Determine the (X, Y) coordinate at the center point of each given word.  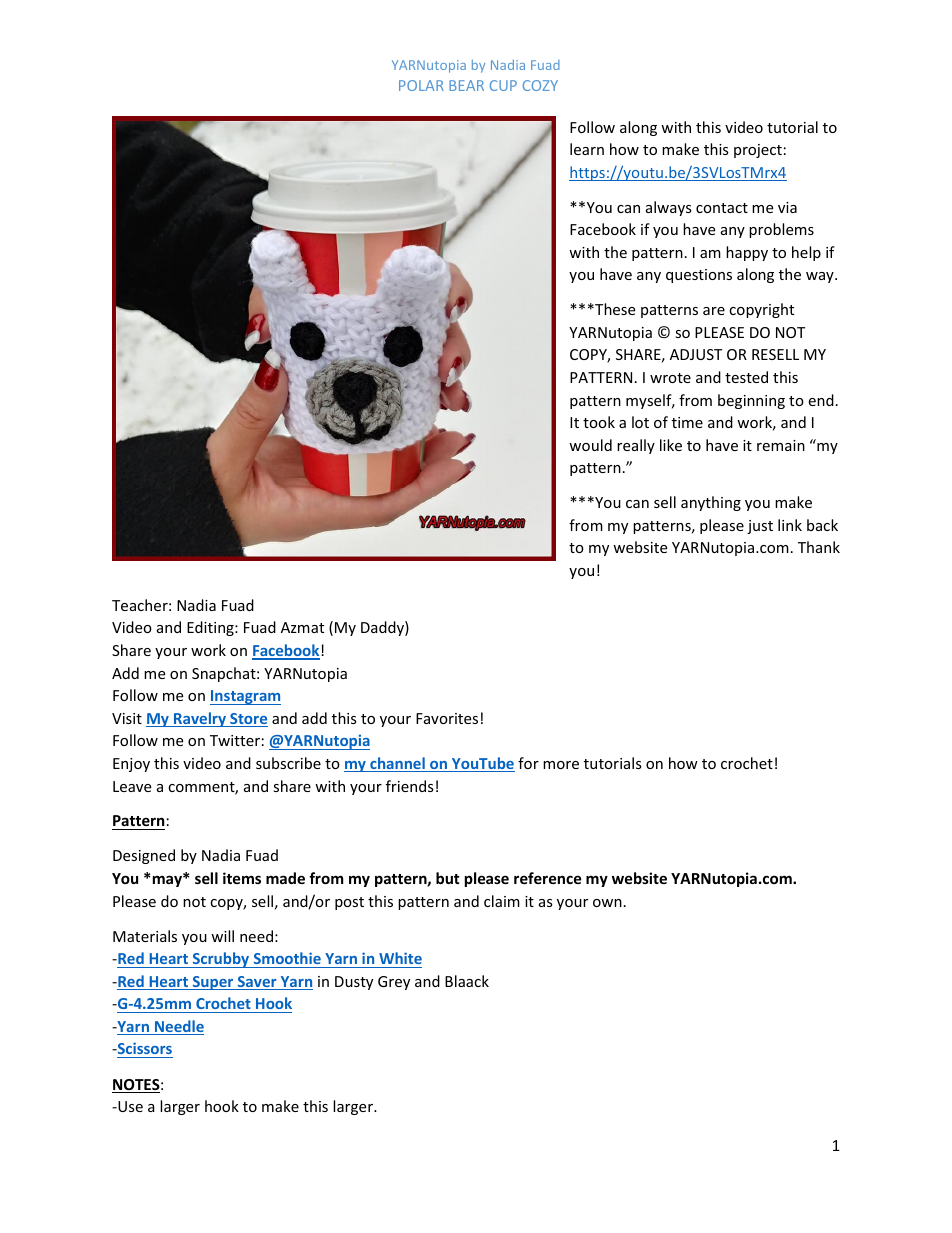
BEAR (466, 85)
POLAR (421, 85)
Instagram (245, 697)
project (758, 151)
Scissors (144, 1050)
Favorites (447, 718)
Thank (819, 547)
